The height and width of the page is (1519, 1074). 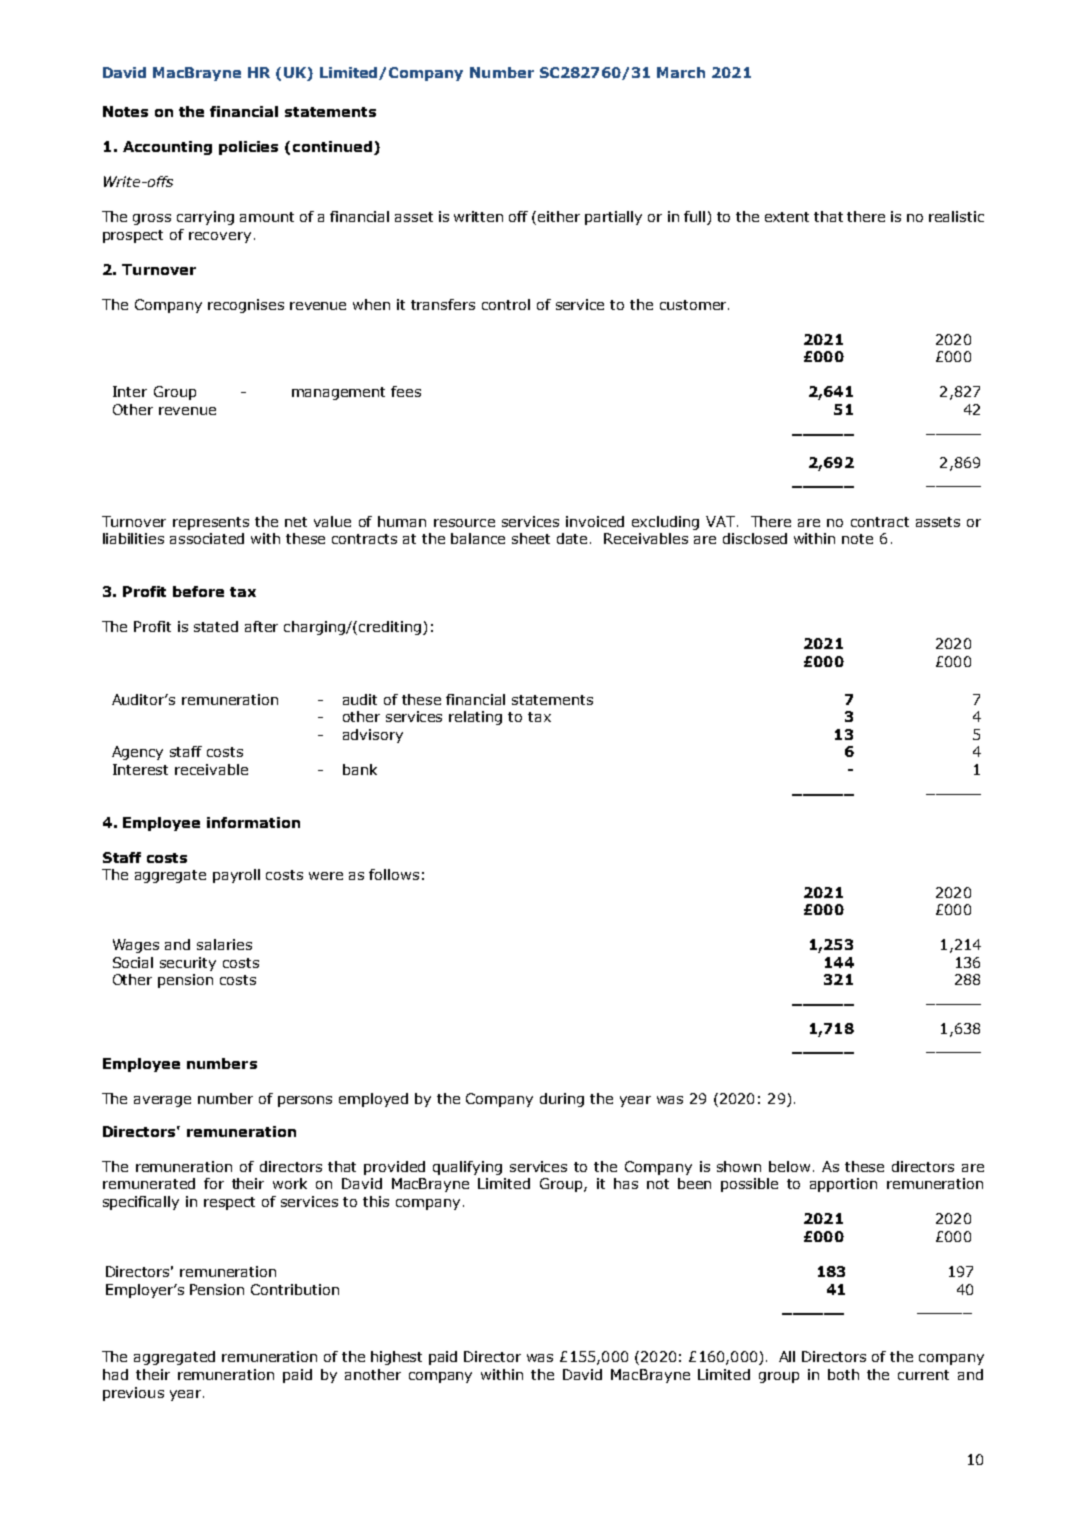 What do you see at coordinates (787, 217) in the page?
I see `extent` at bounding box center [787, 217].
